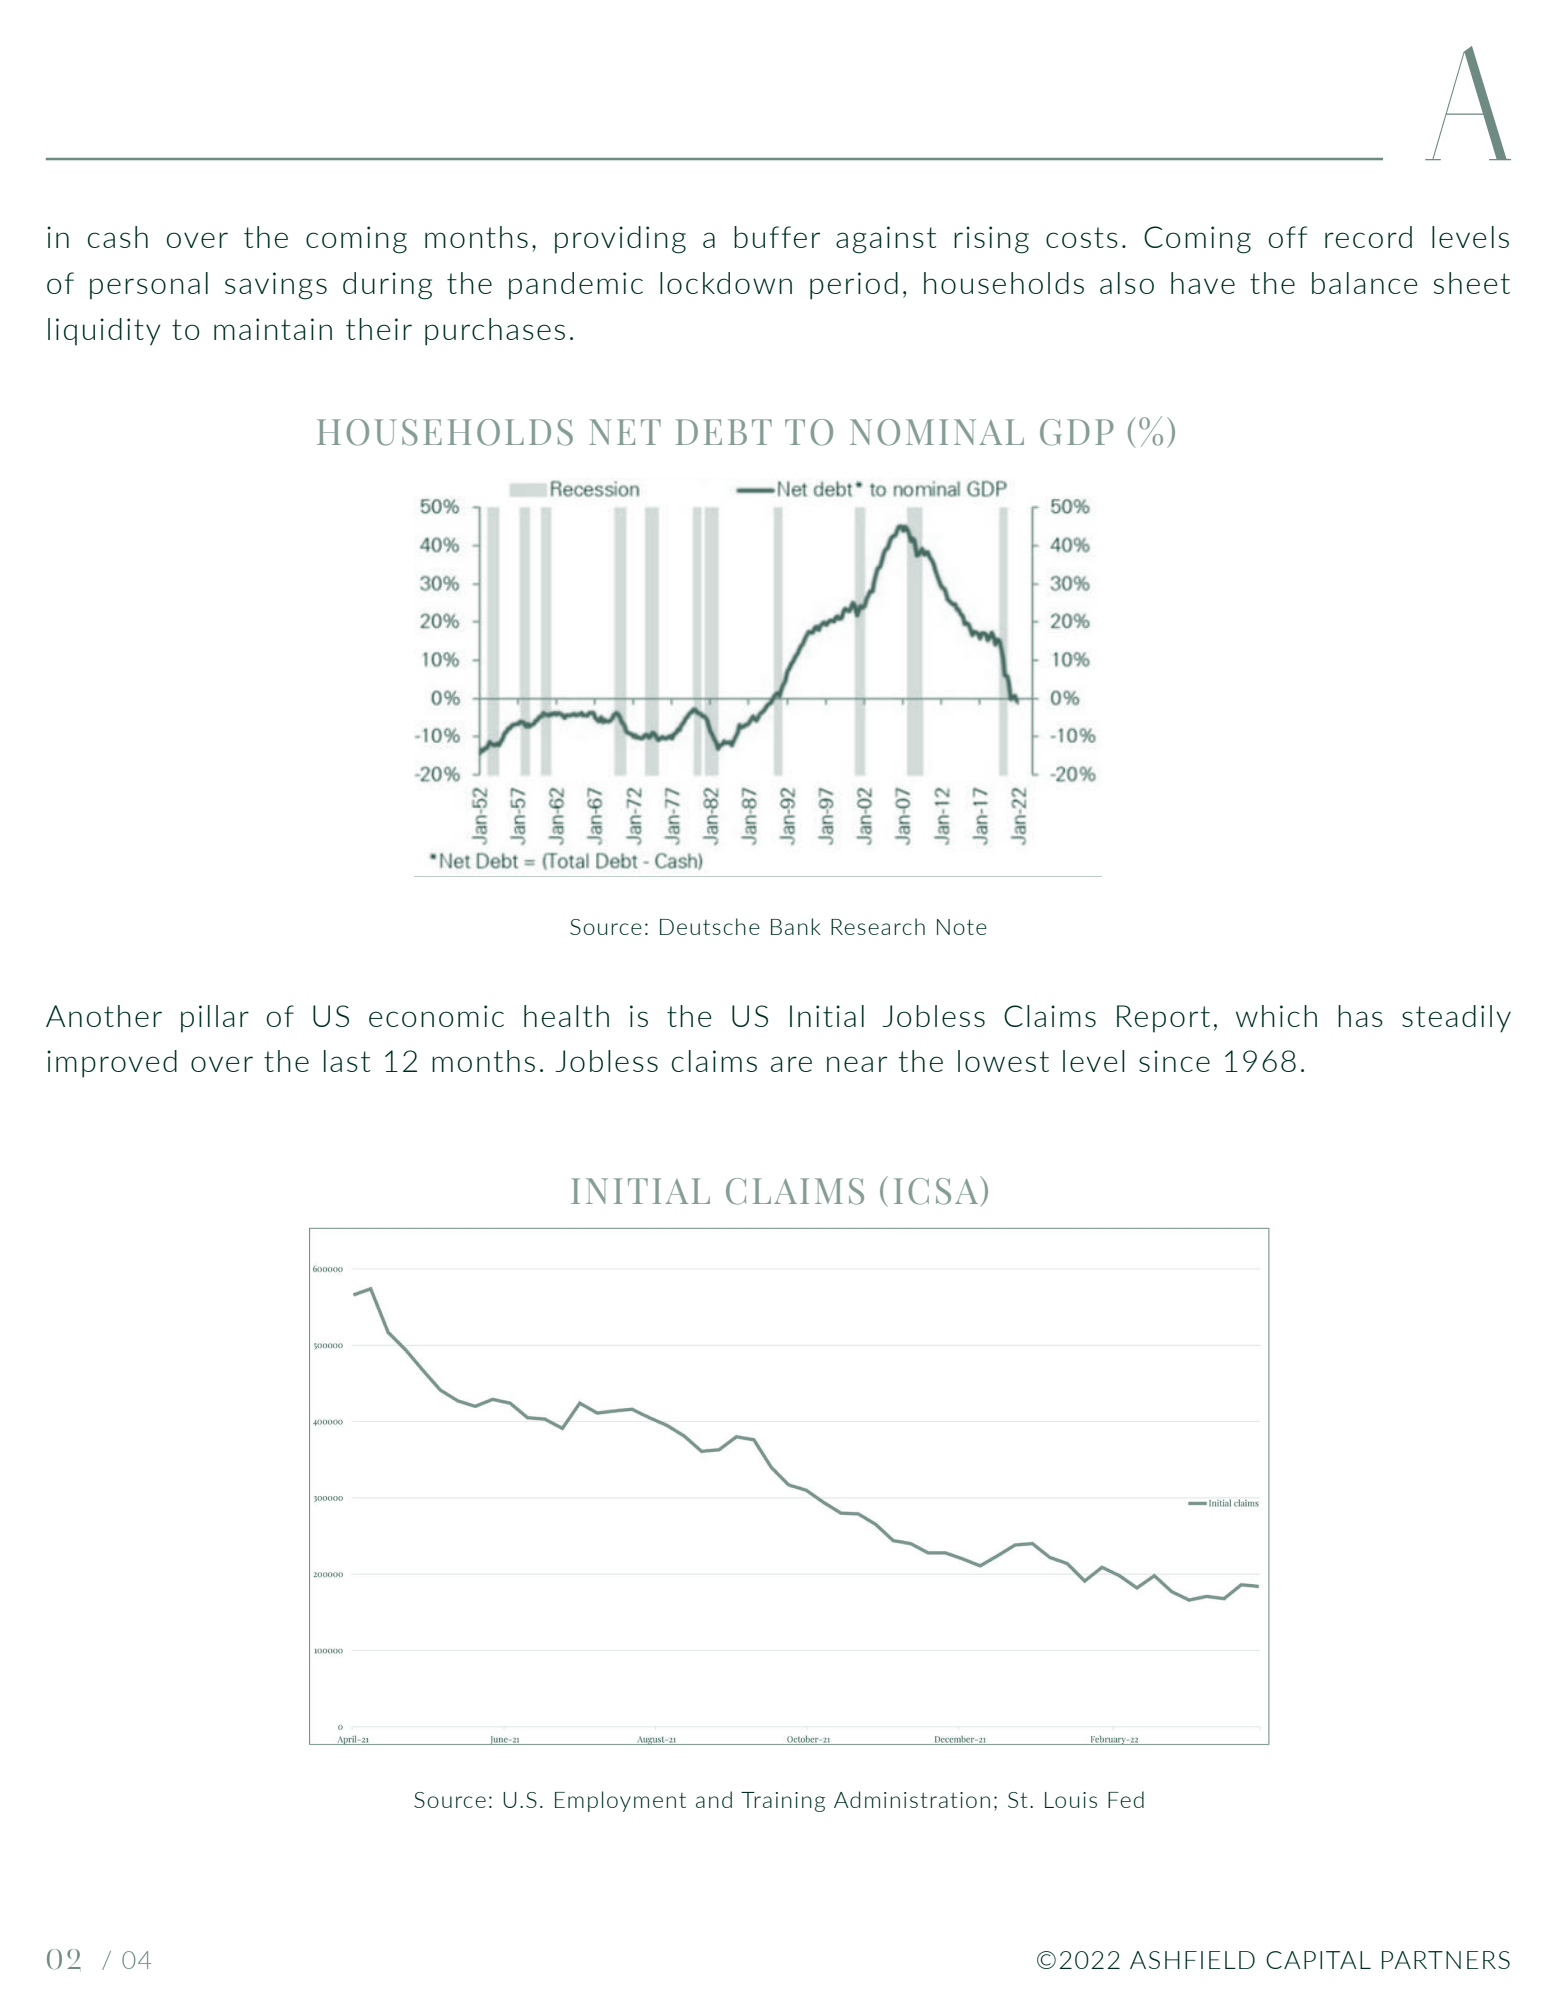 Image resolution: width=1557 pixels, height=2015 pixels. What do you see at coordinates (1126, 1799) in the screenshot?
I see `Fed` at bounding box center [1126, 1799].
